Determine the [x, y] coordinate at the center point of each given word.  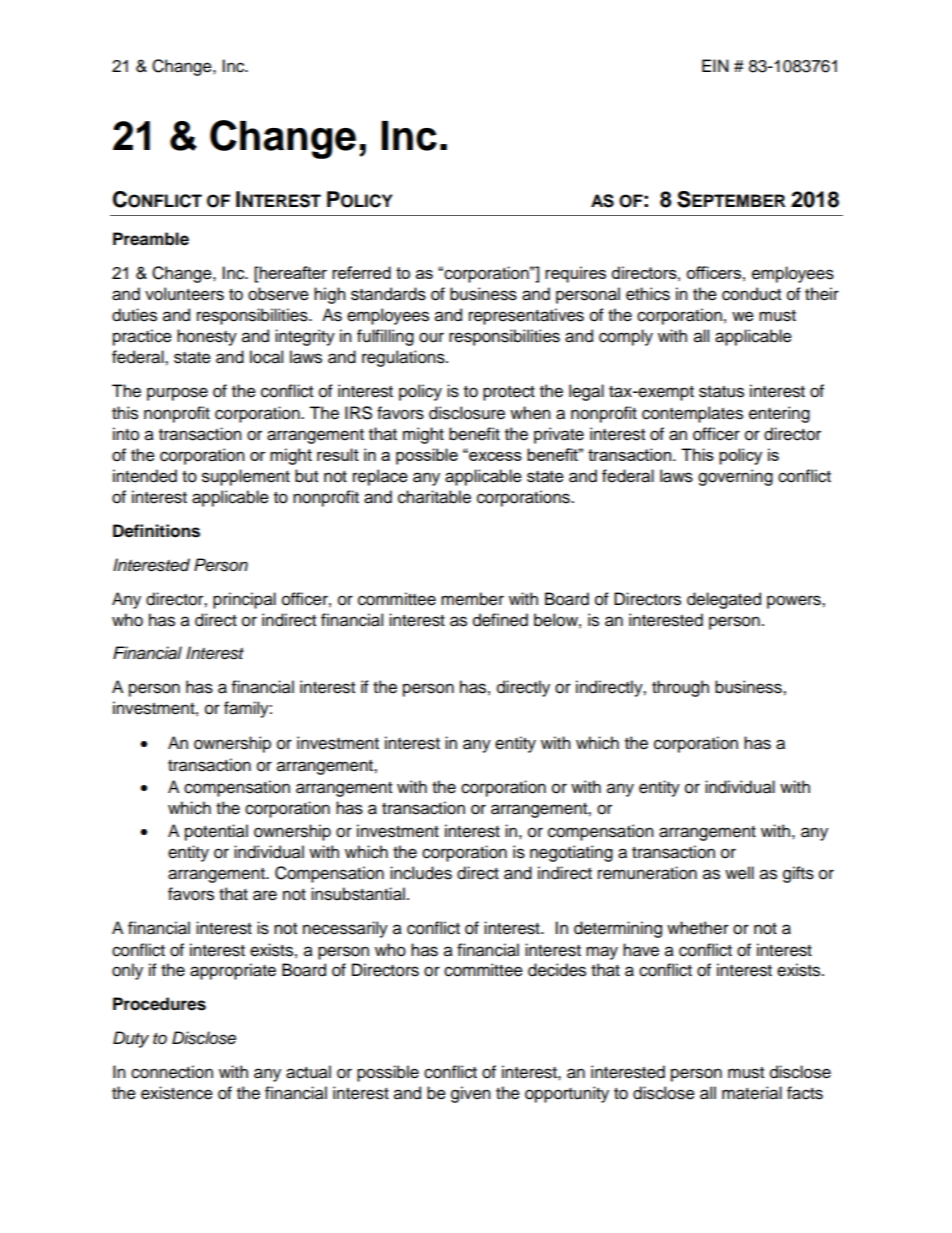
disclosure [467, 413]
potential [216, 832]
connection [172, 1072]
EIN [715, 65]
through [680, 688]
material [752, 1093]
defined [500, 620]
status [721, 392]
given [471, 1094]
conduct [751, 294]
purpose [177, 394]
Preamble [151, 239]
